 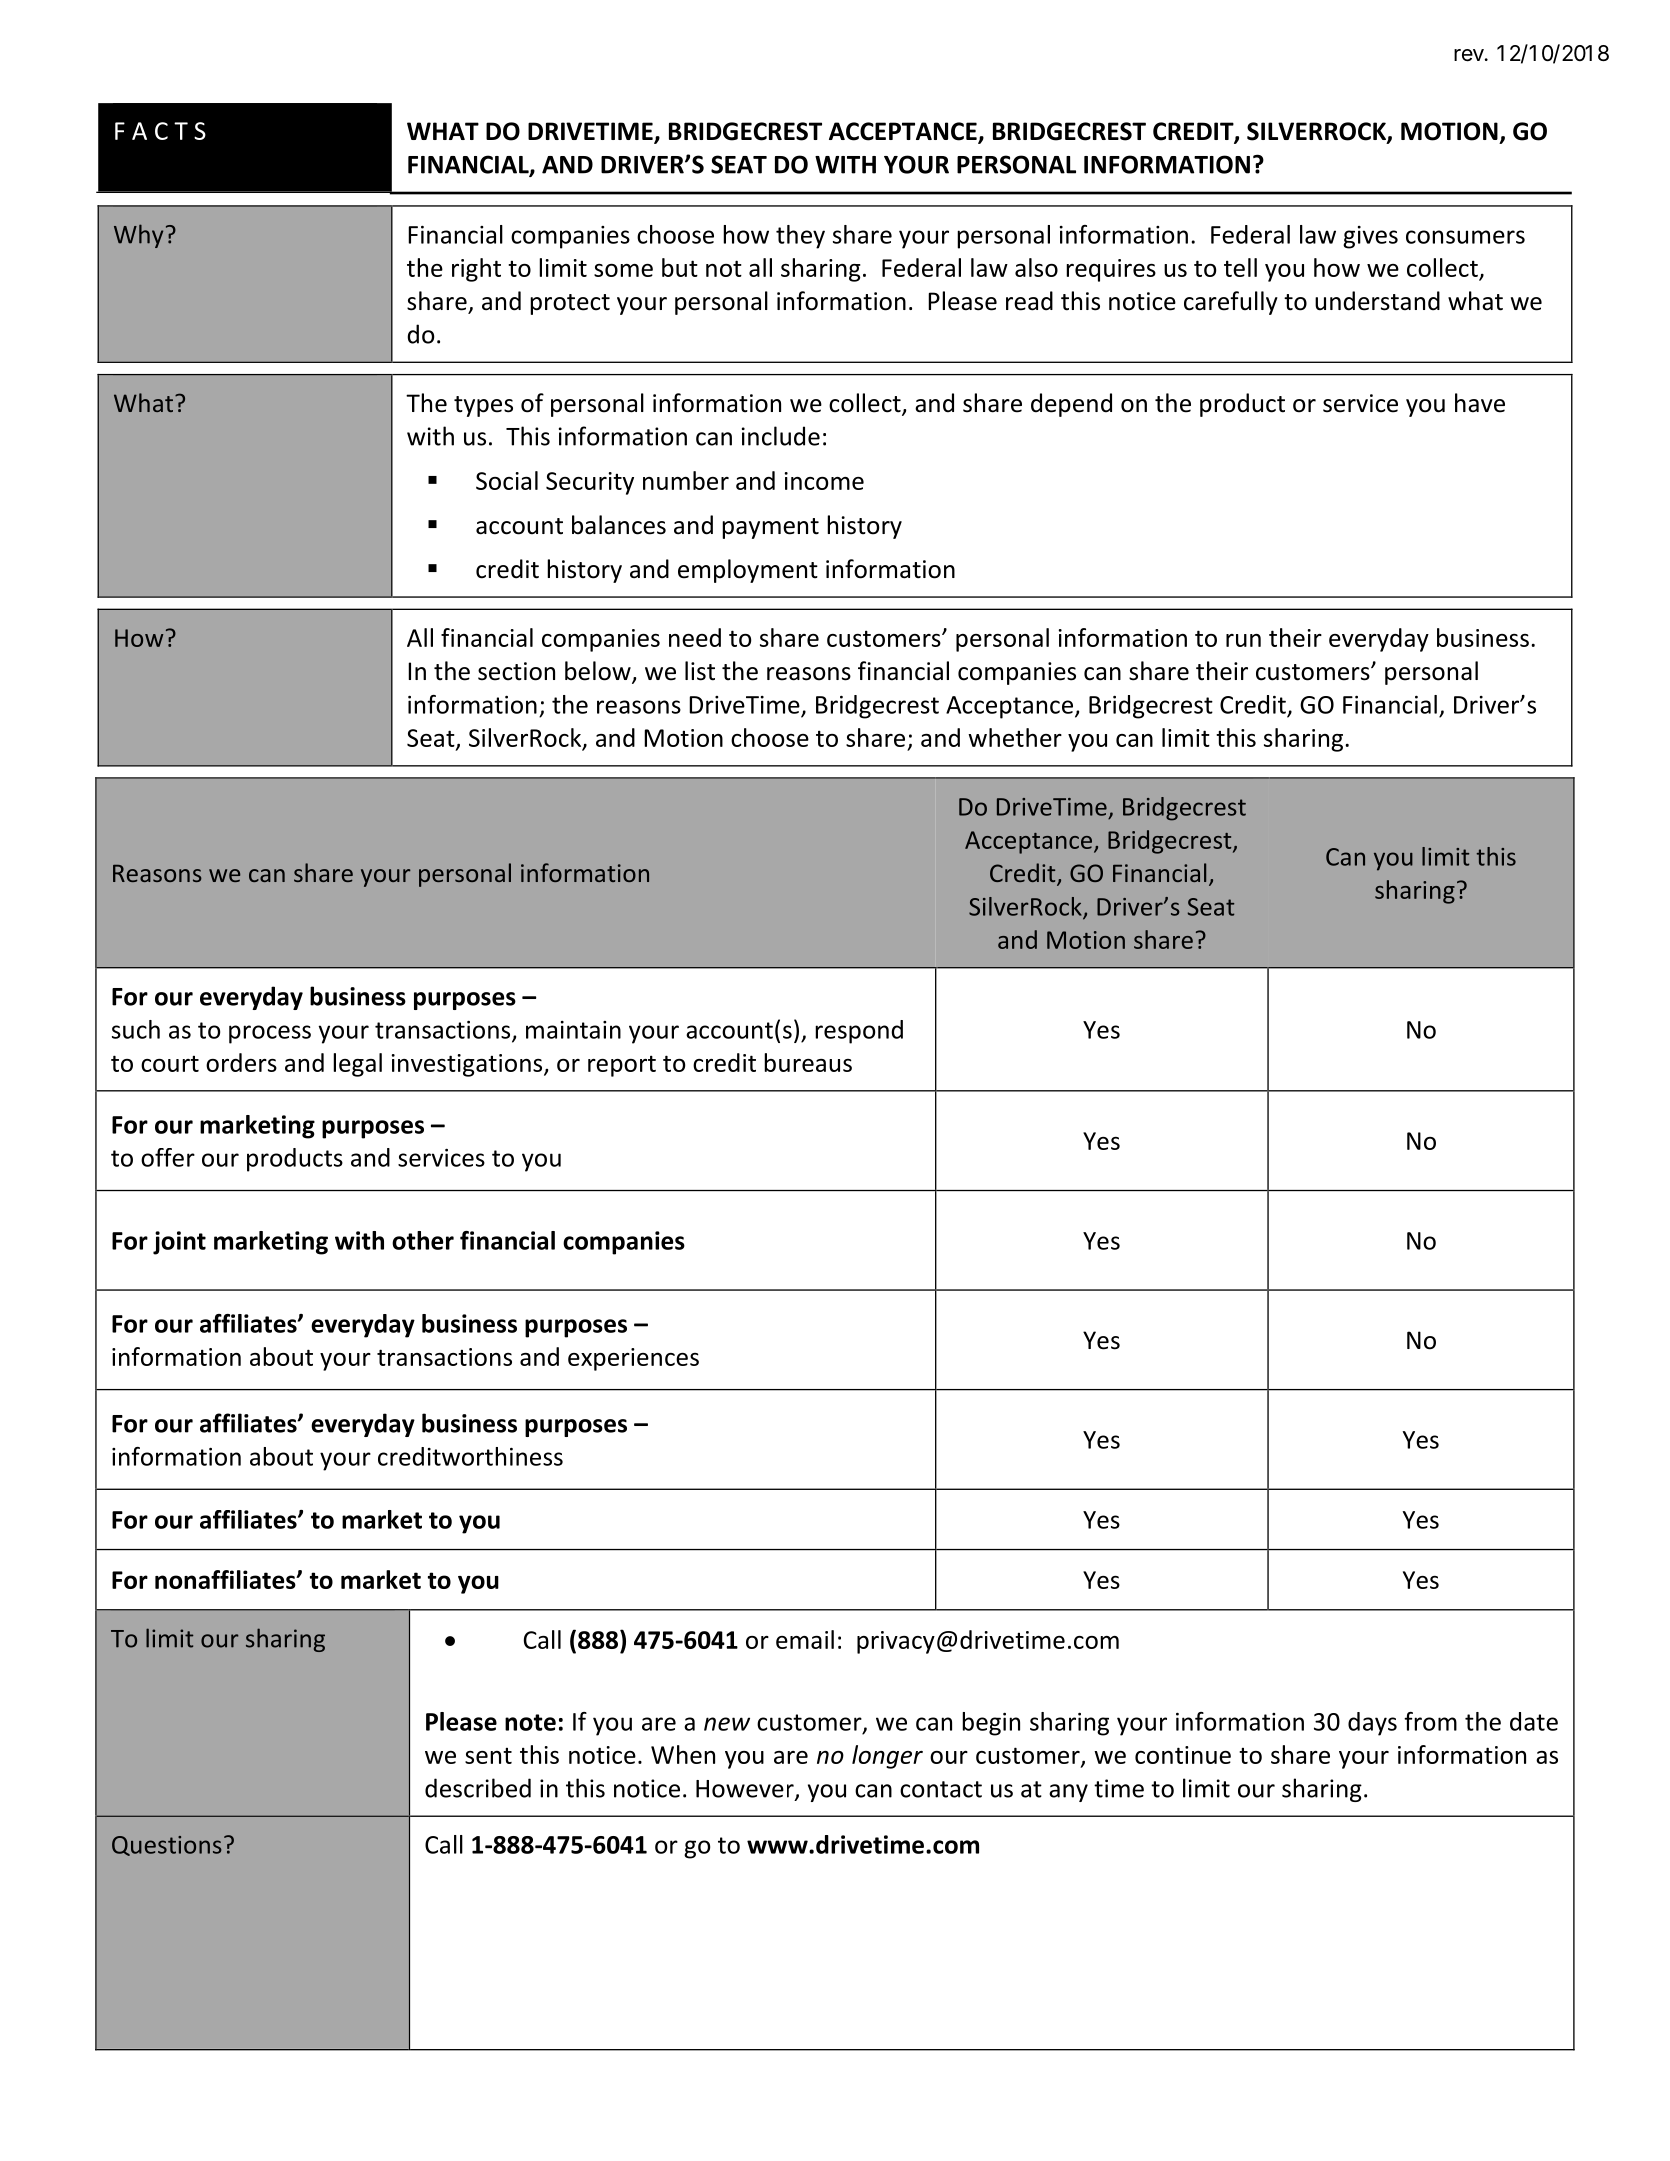 I want to click on from, so click(x=1430, y=1721).
